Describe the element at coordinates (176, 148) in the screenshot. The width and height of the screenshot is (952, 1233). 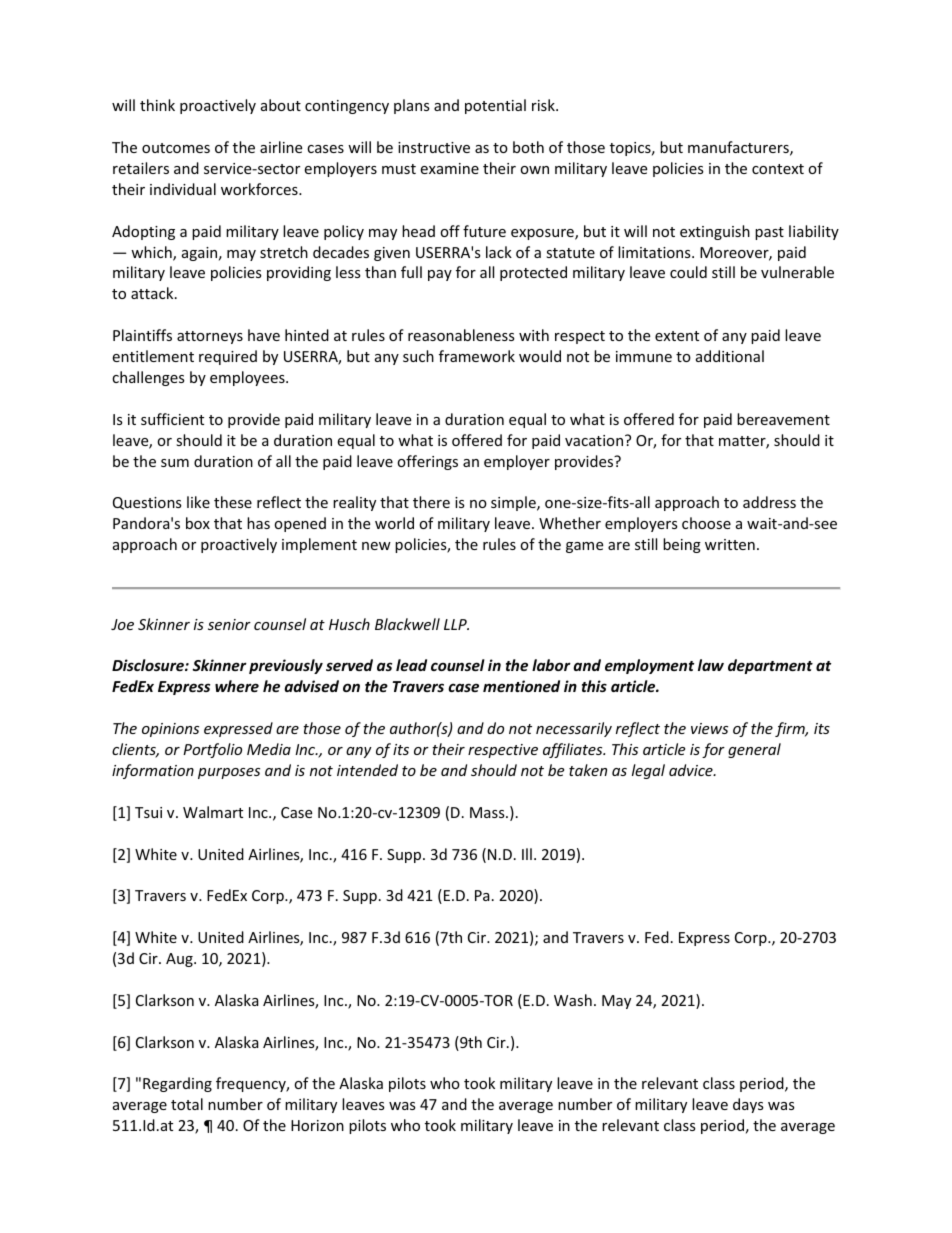
I see `outcomes` at that location.
